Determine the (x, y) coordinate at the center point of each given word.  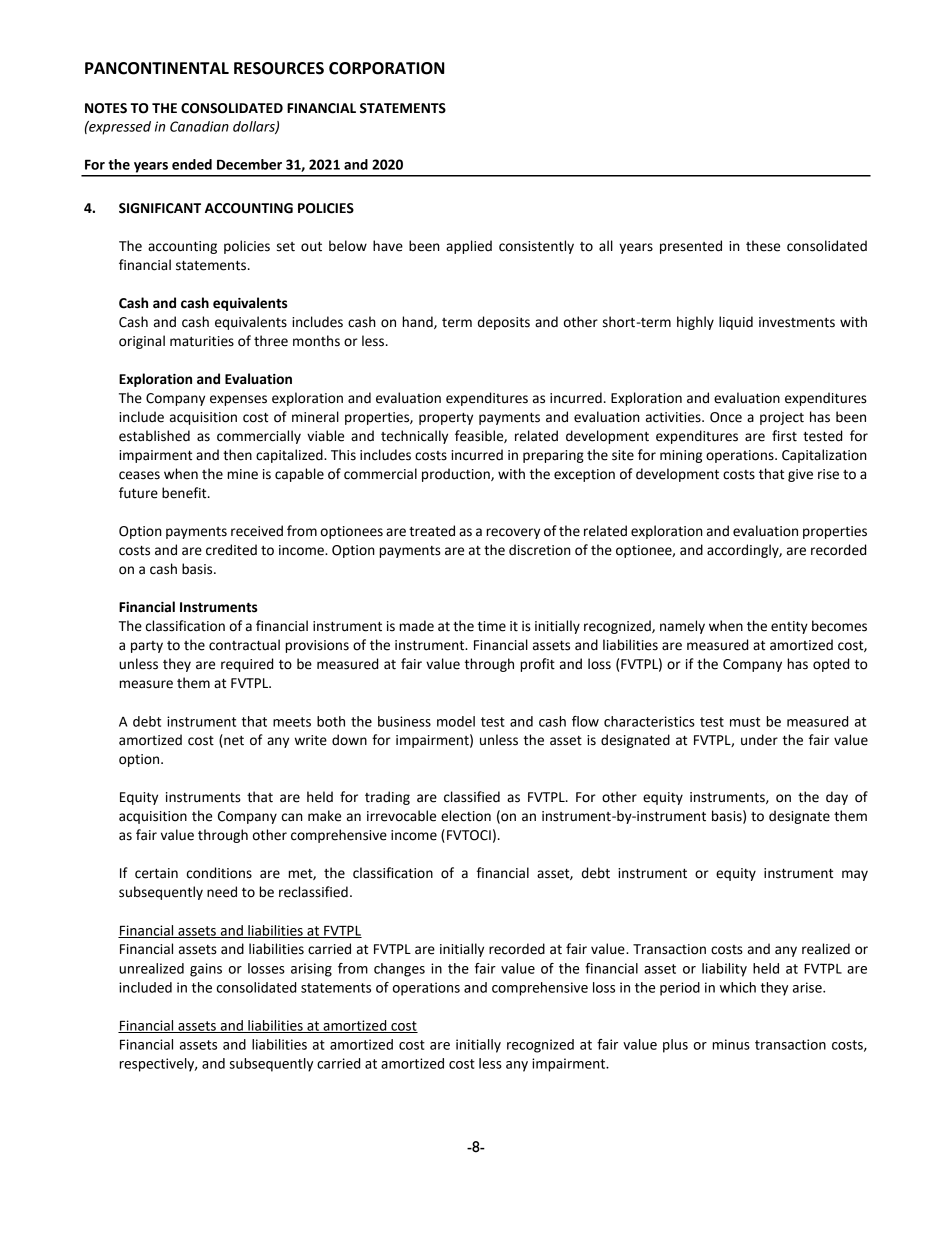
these (763, 246)
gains (206, 970)
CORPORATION (387, 68)
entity (789, 627)
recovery (513, 533)
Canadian (199, 126)
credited (231, 550)
